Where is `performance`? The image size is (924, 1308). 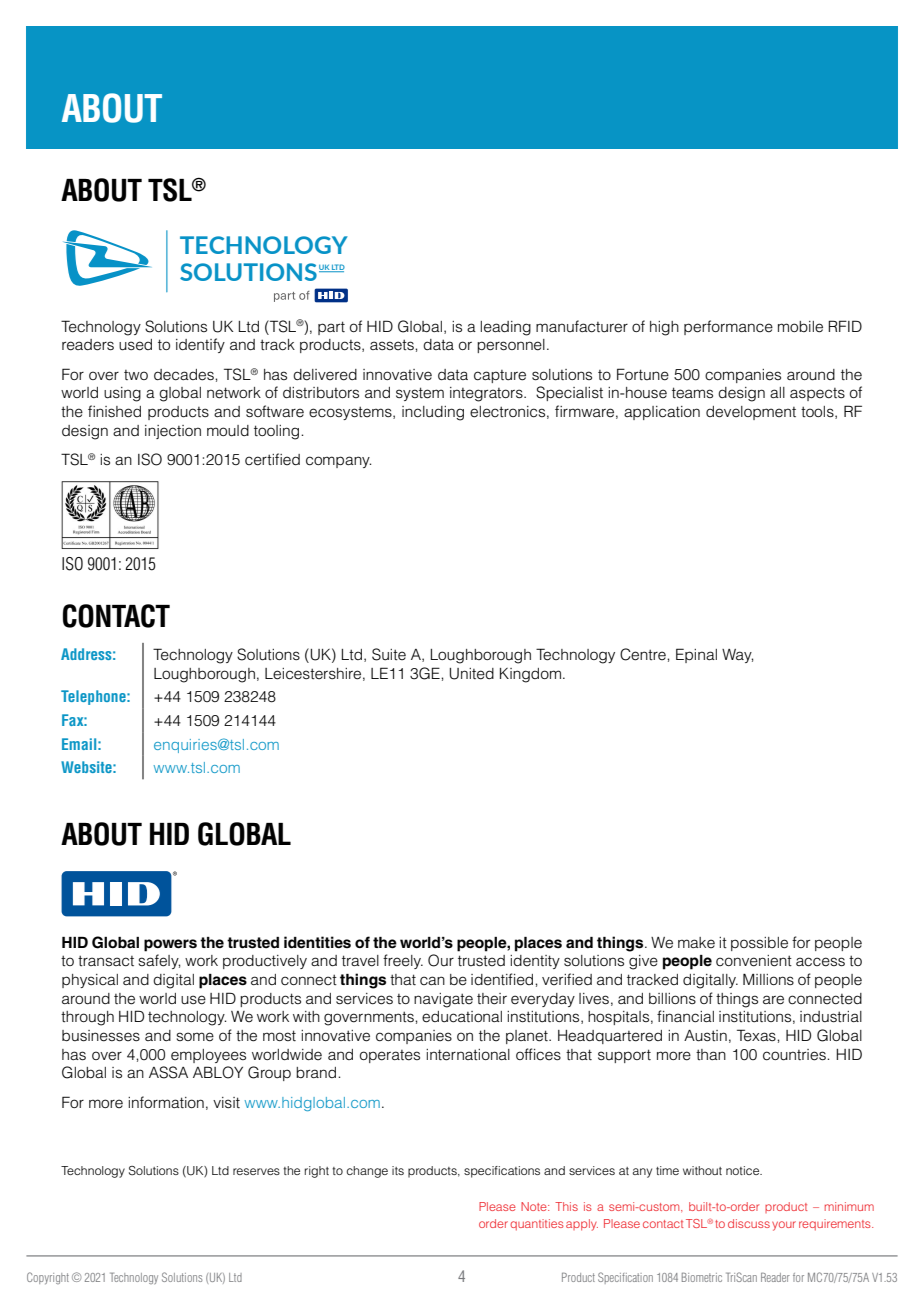
performance is located at coordinates (728, 327).
